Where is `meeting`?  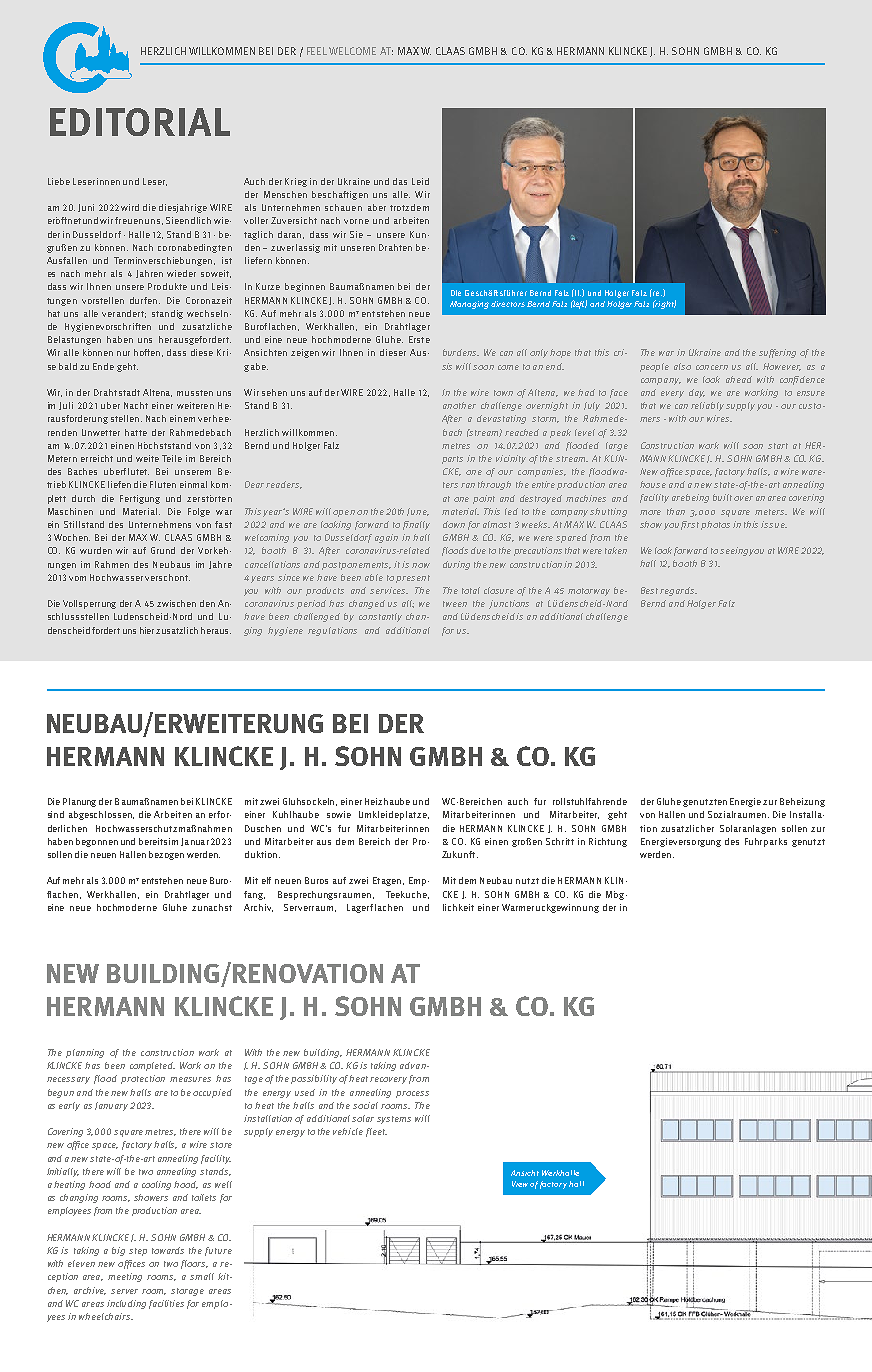
meeting is located at coordinates (125, 1277).
